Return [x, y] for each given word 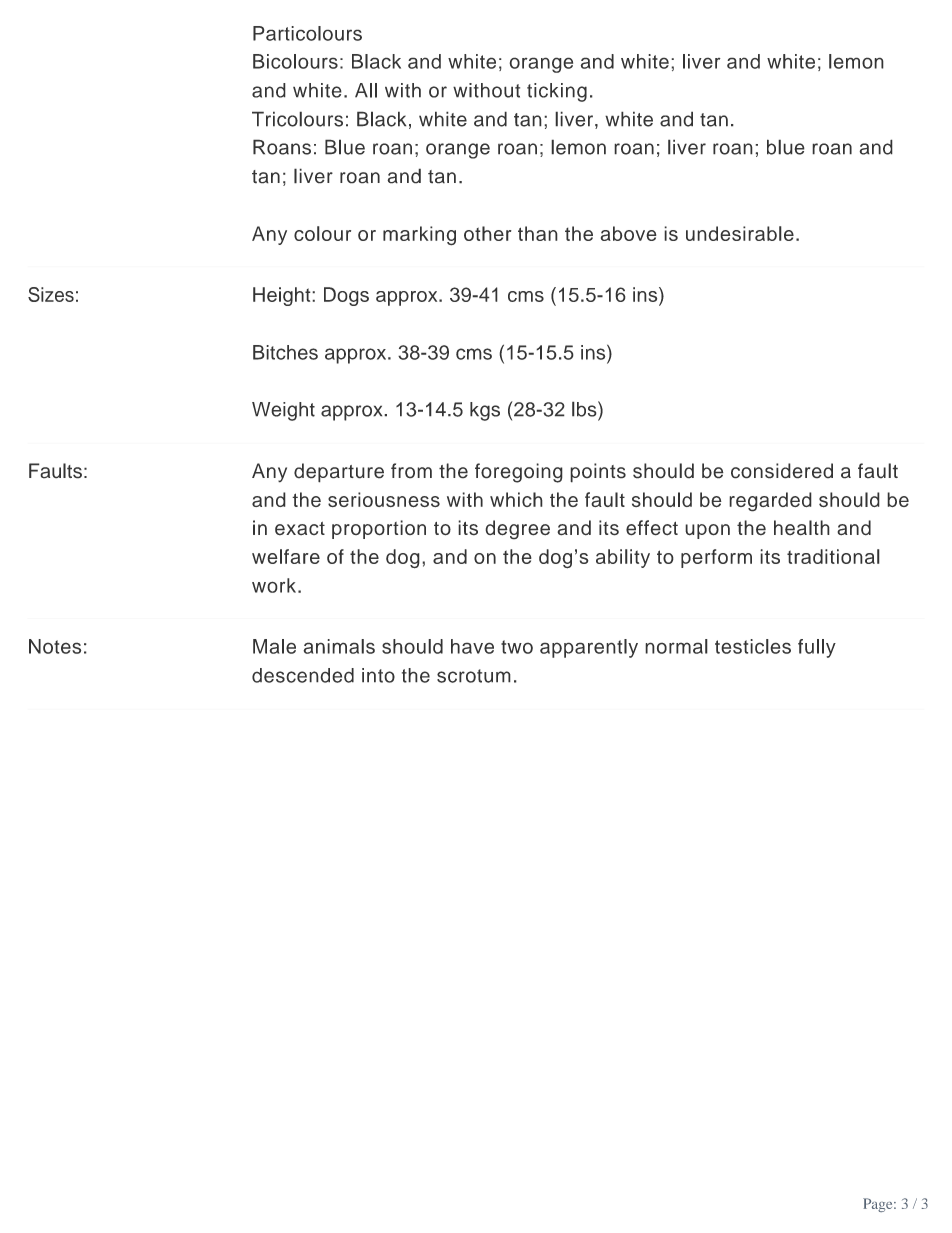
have [472, 646]
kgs [485, 411]
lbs [585, 409]
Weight [283, 411]
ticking [557, 92]
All [366, 90]
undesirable [740, 233]
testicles [753, 646]
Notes [55, 646]
